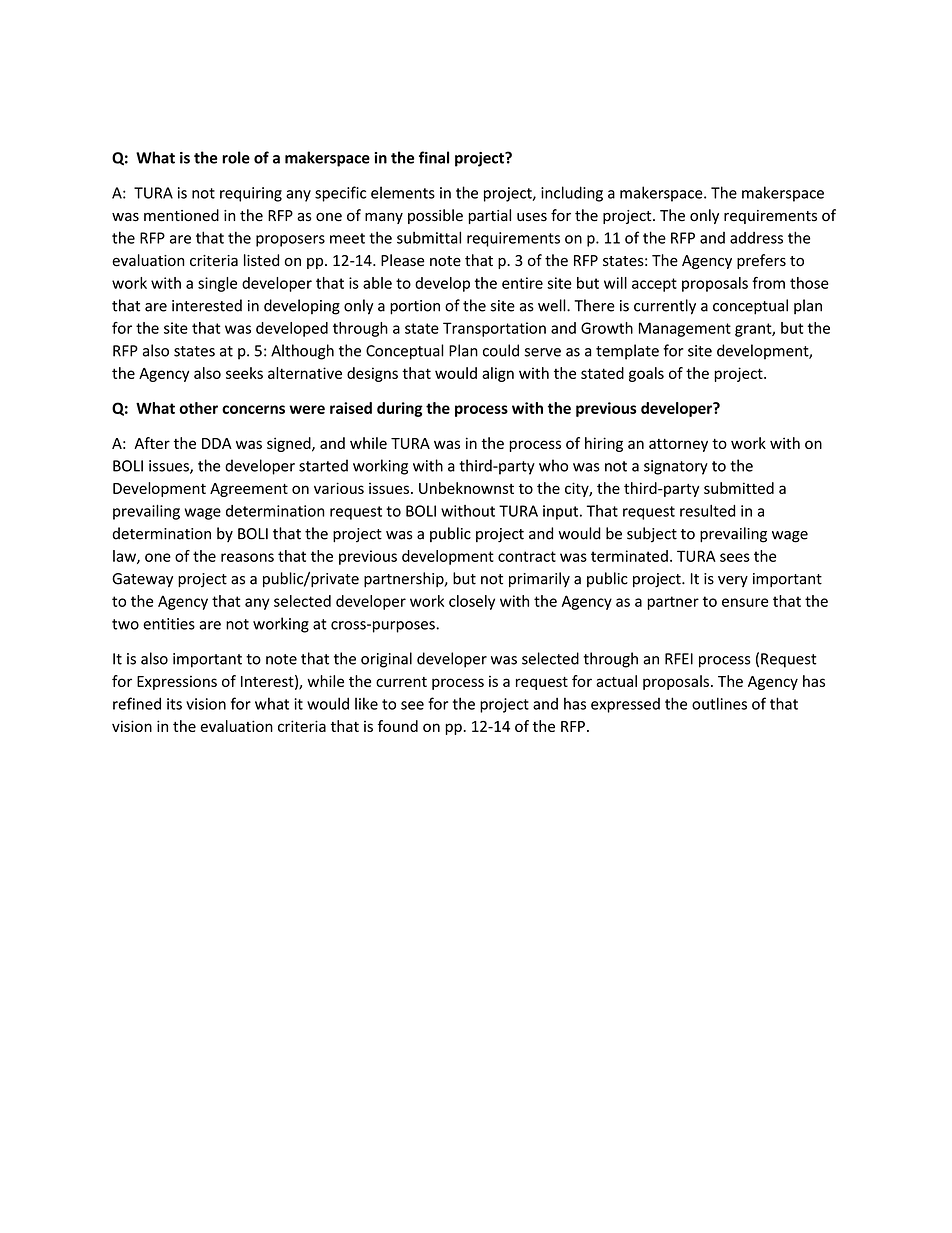  What do you see at coordinates (398, 726) in the page?
I see `found` at bounding box center [398, 726].
